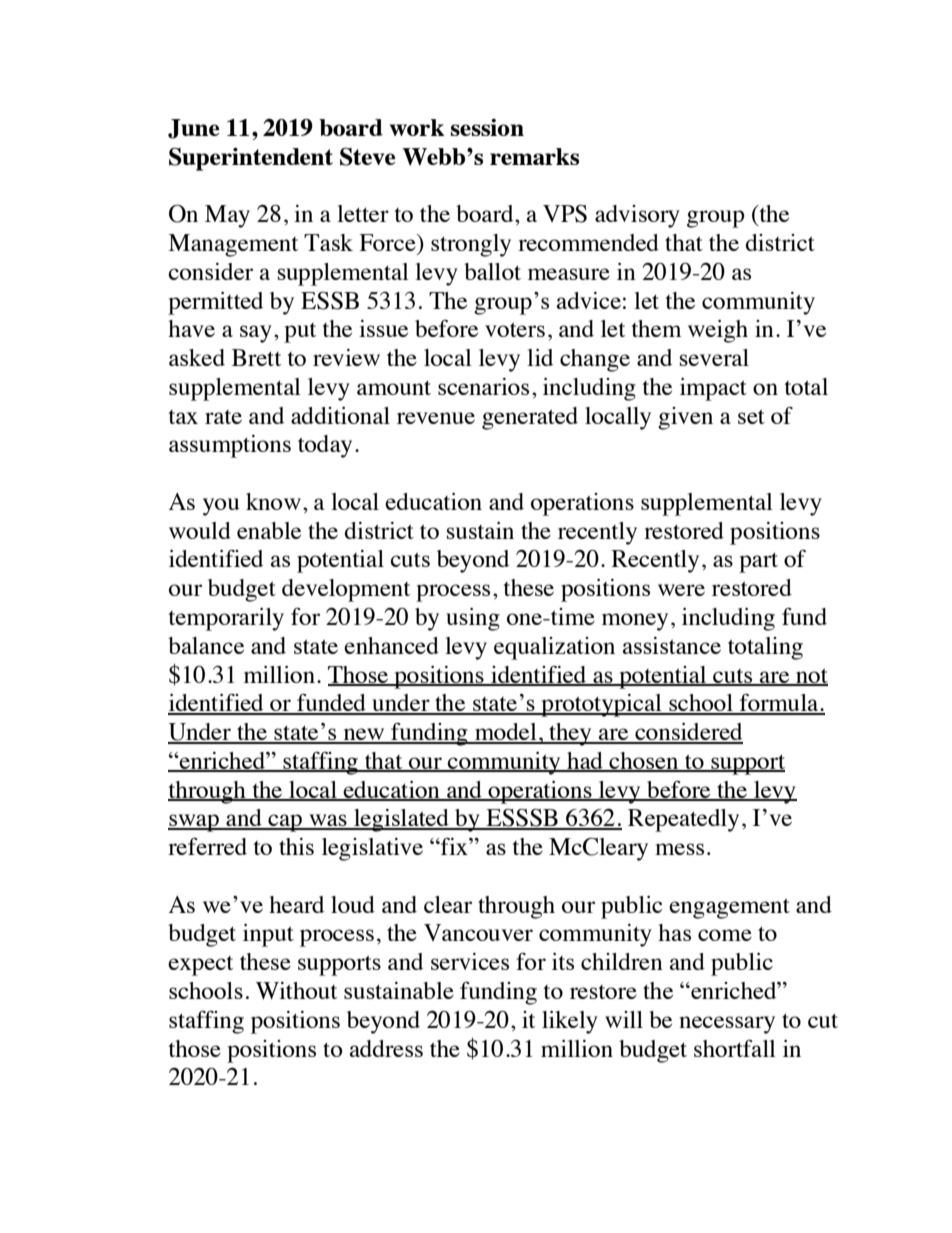 This image has height=1233, width=952. Describe the element at coordinates (535, 156) in the image. I see `remarks` at that location.
